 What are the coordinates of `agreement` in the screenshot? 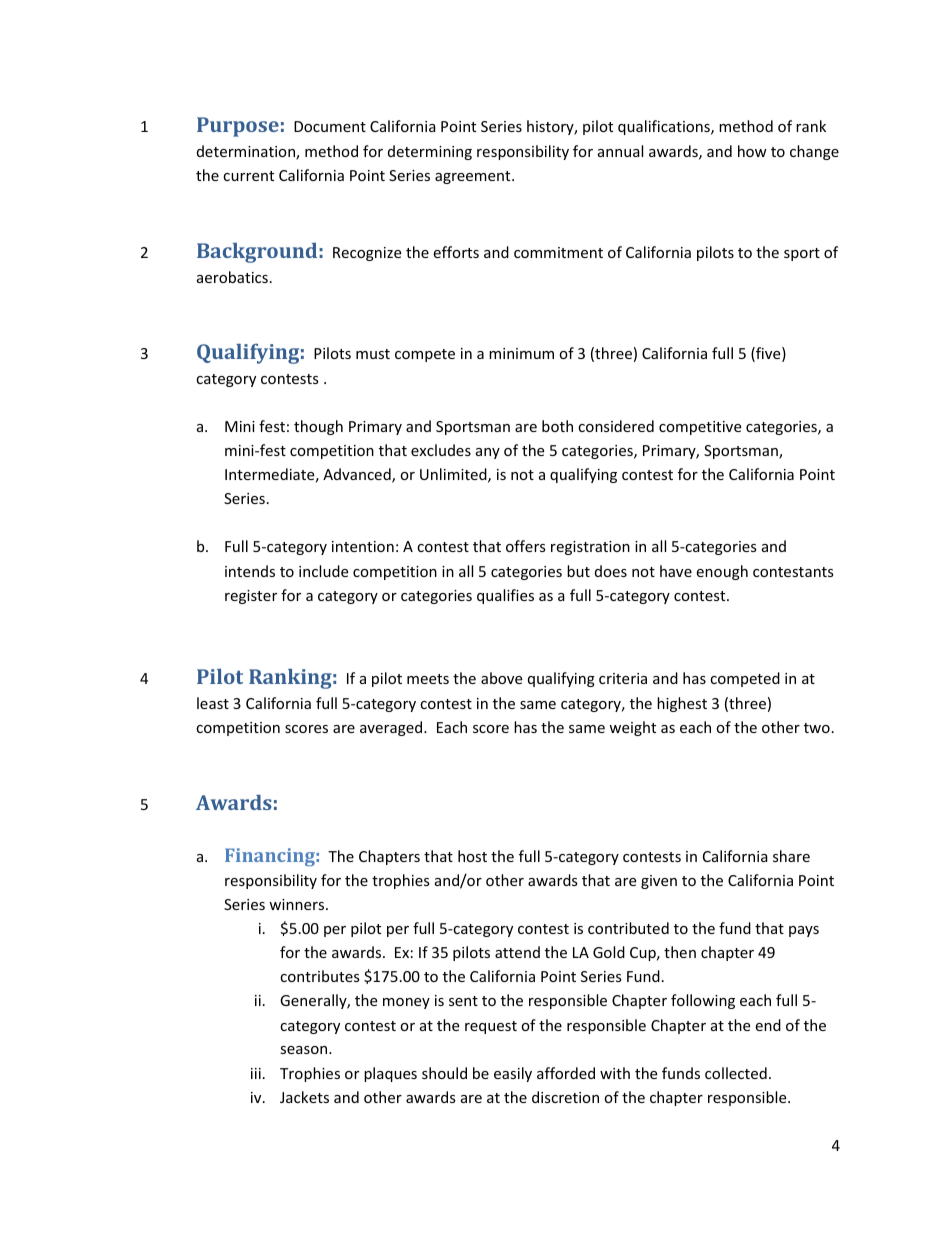 It's located at (474, 177).
